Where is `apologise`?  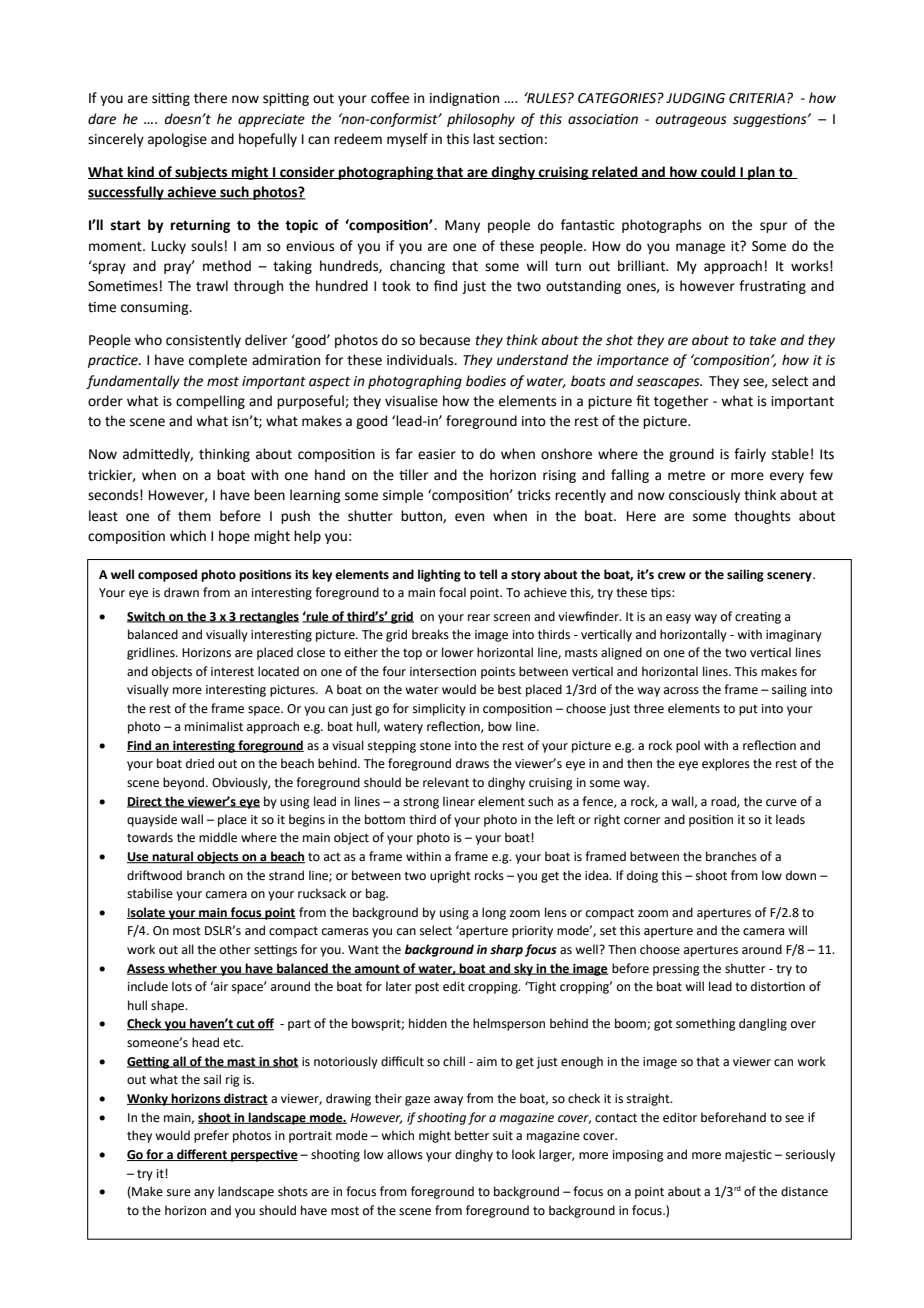 apologise is located at coordinates (177, 140).
